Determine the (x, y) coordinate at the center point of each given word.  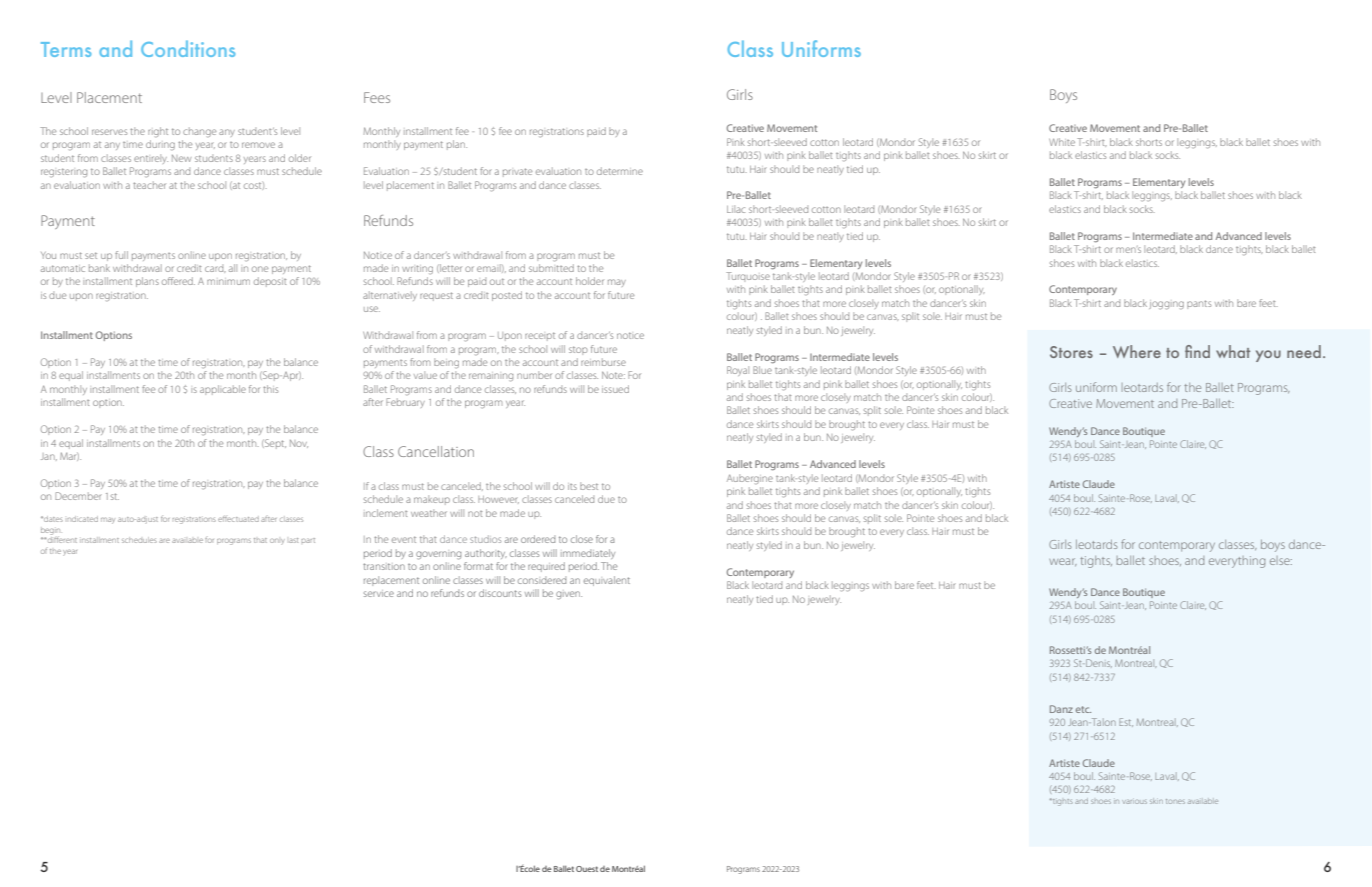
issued (615, 389)
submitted (551, 268)
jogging (1166, 305)
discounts (500, 593)
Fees (377, 97)
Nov (299, 444)
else (1281, 560)
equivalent (607, 581)
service (379, 593)
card (215, 269)
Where (1137, 351)
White (1062, 142)
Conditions (188, 48)
